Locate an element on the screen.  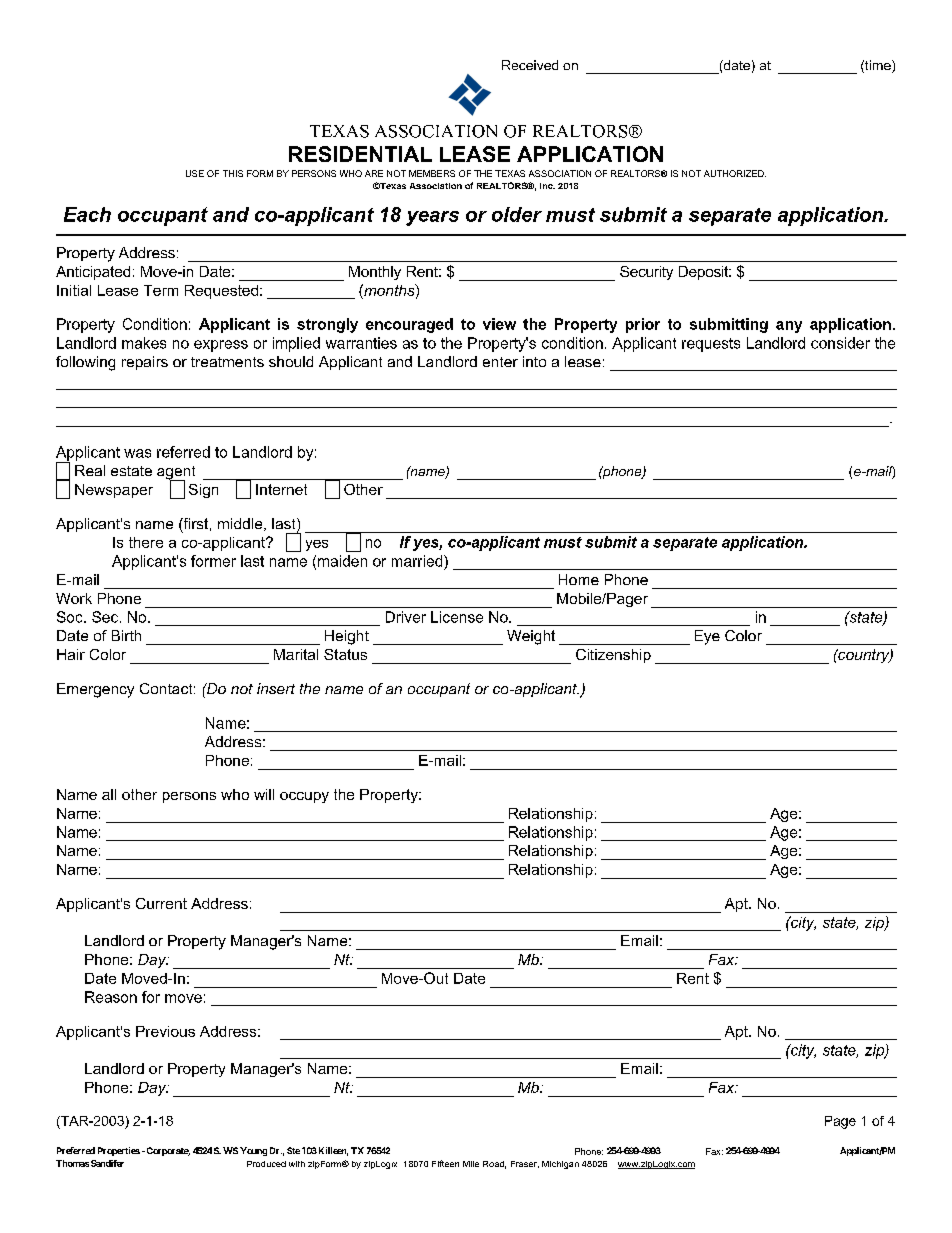
USE is located at coordinates (195, 173).
